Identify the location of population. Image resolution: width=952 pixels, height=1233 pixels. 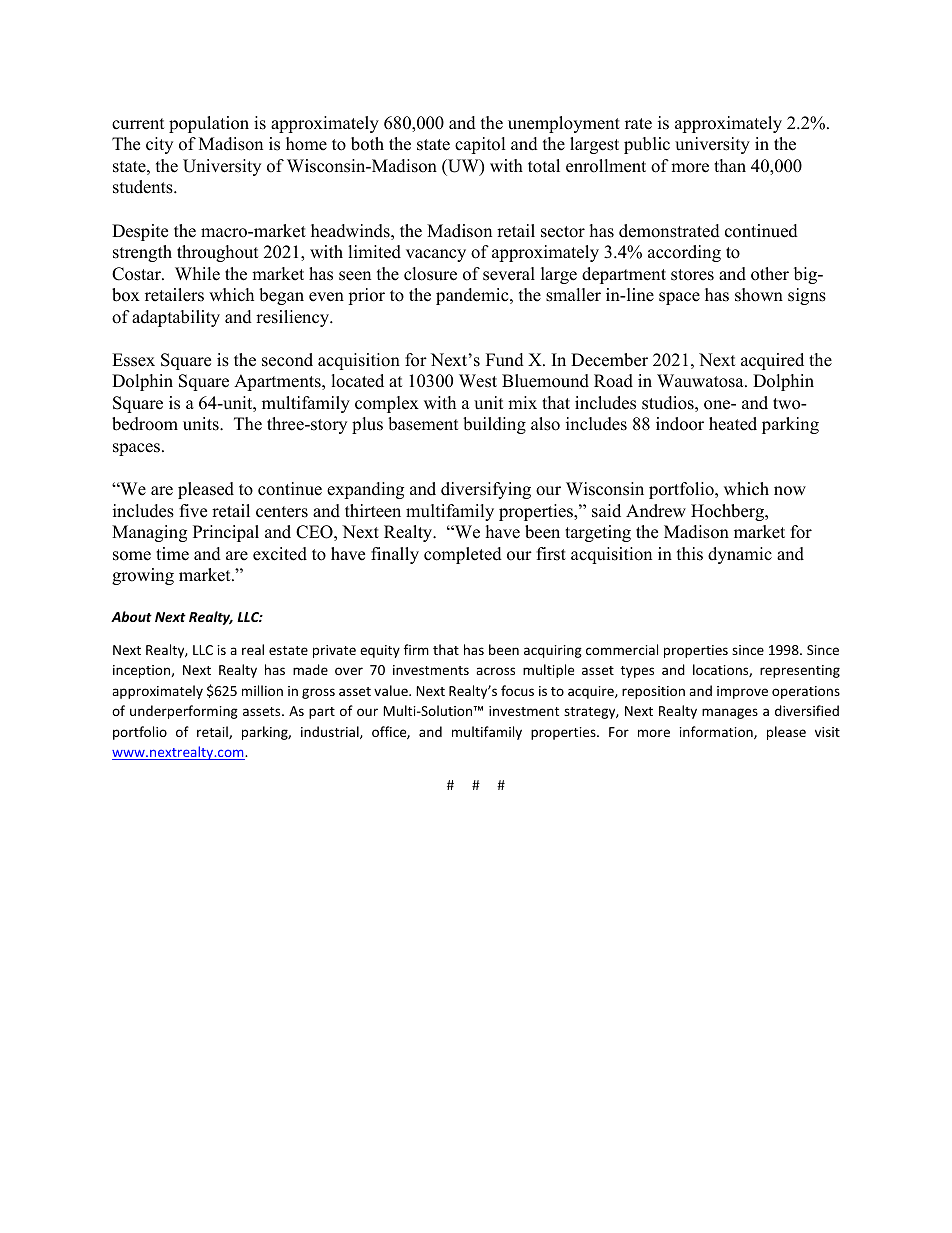
(209, 124).
